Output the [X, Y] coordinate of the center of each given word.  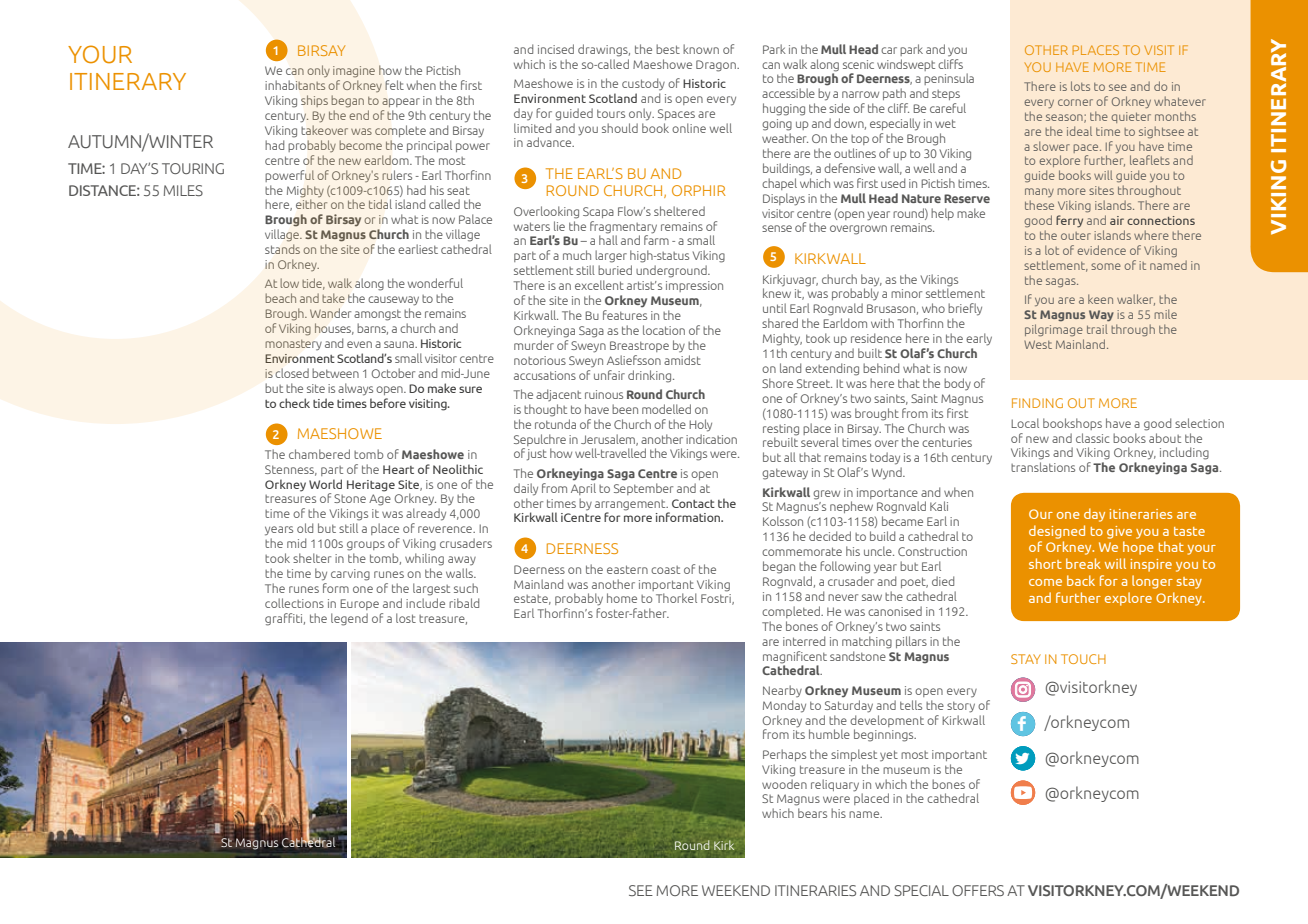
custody [643, 84]
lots [1080, 86]
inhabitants [295, 85]
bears [812, 813]
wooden [784, 782]
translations [1043, 467]
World [325, 484]
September [643, 489]
